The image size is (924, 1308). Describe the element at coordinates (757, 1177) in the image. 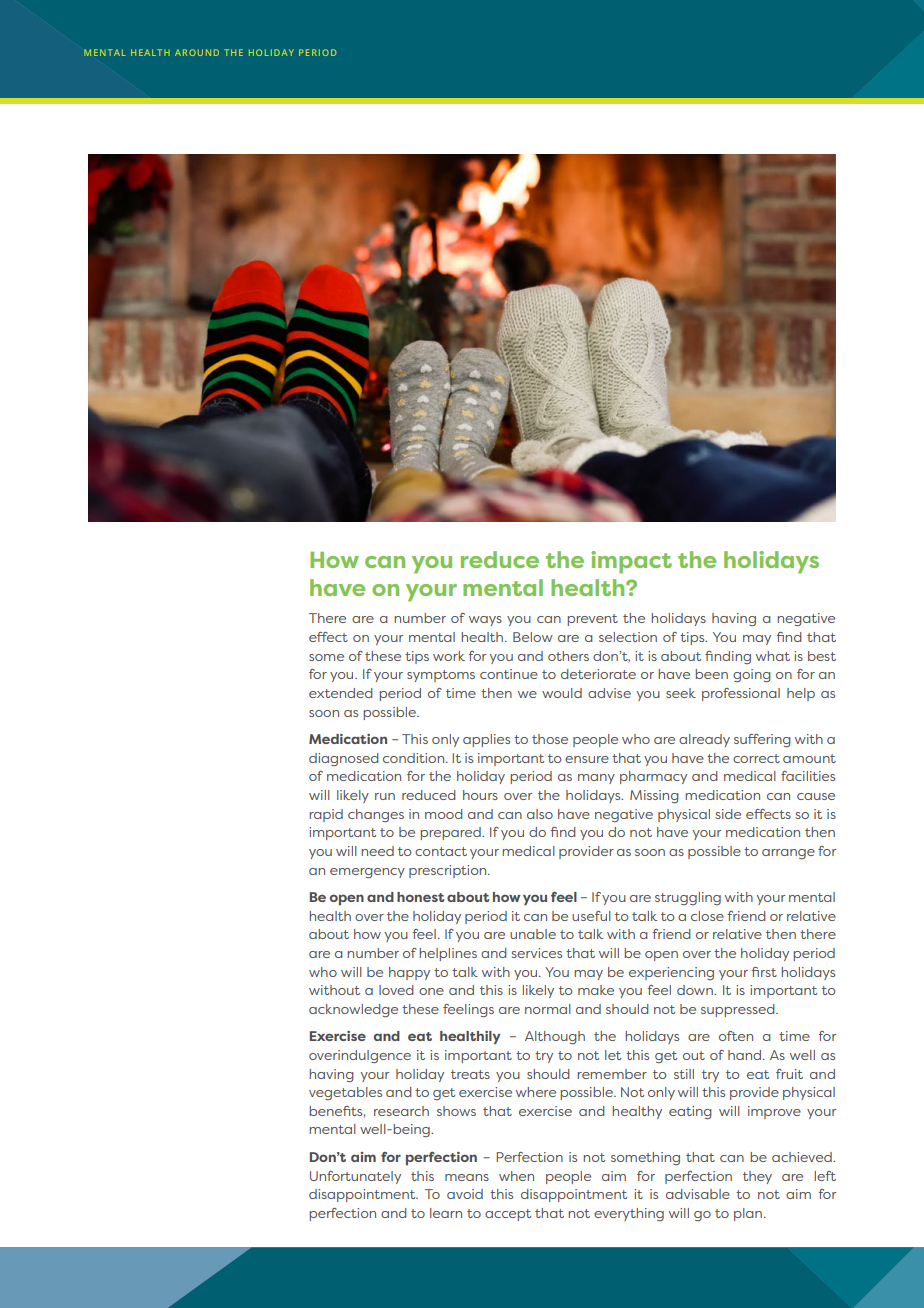

I see `they` at that location.
